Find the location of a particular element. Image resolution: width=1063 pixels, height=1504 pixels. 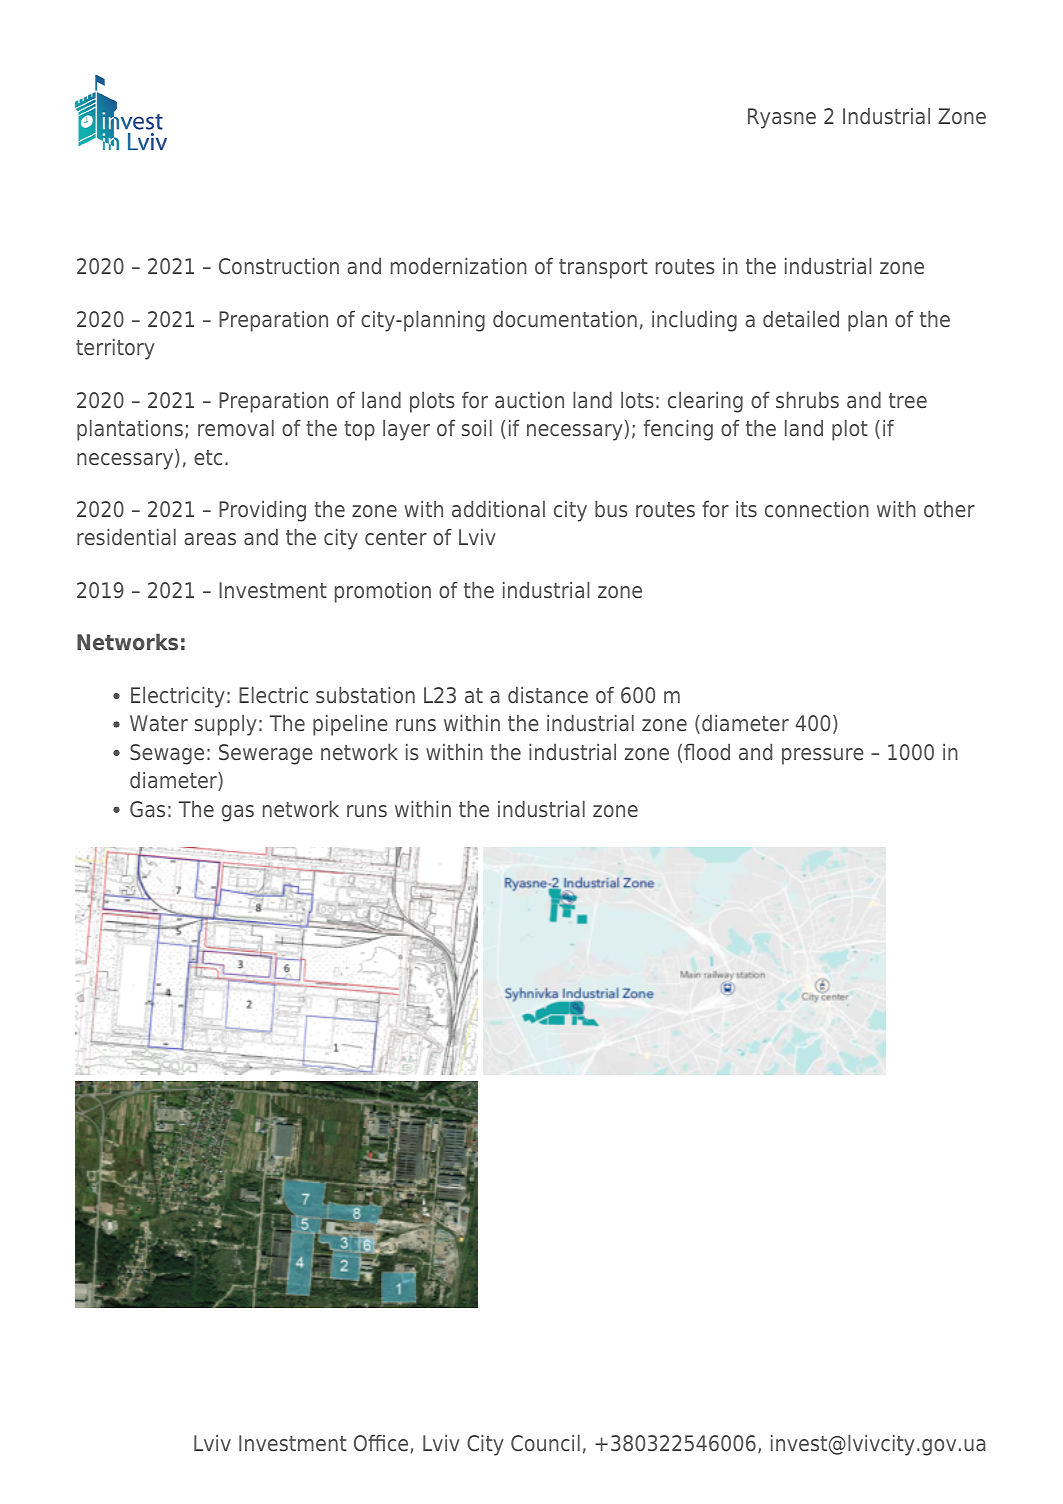

distance is located at coordinates (548, 695).
